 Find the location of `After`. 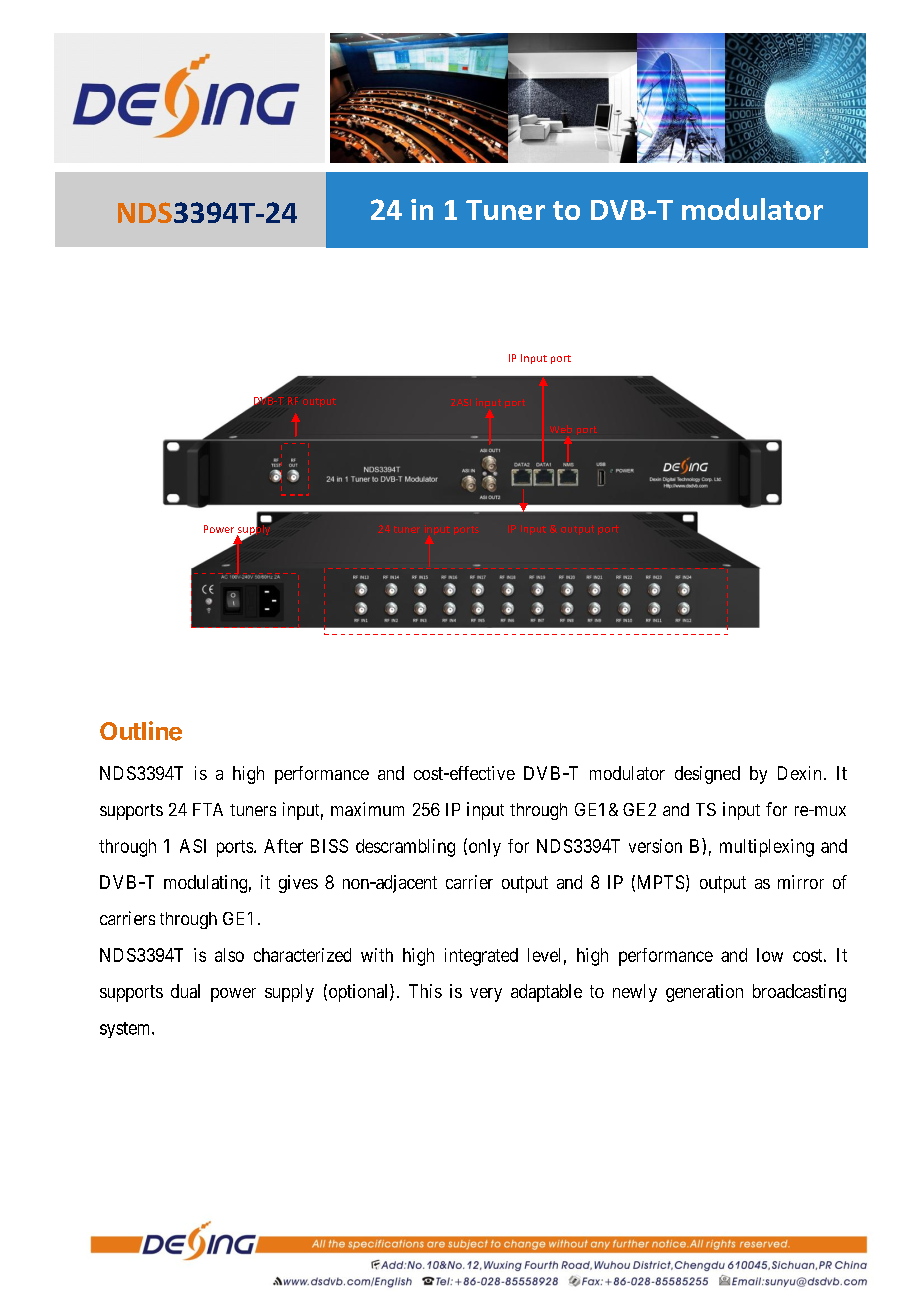

After is located at coordinates (283, 846).
